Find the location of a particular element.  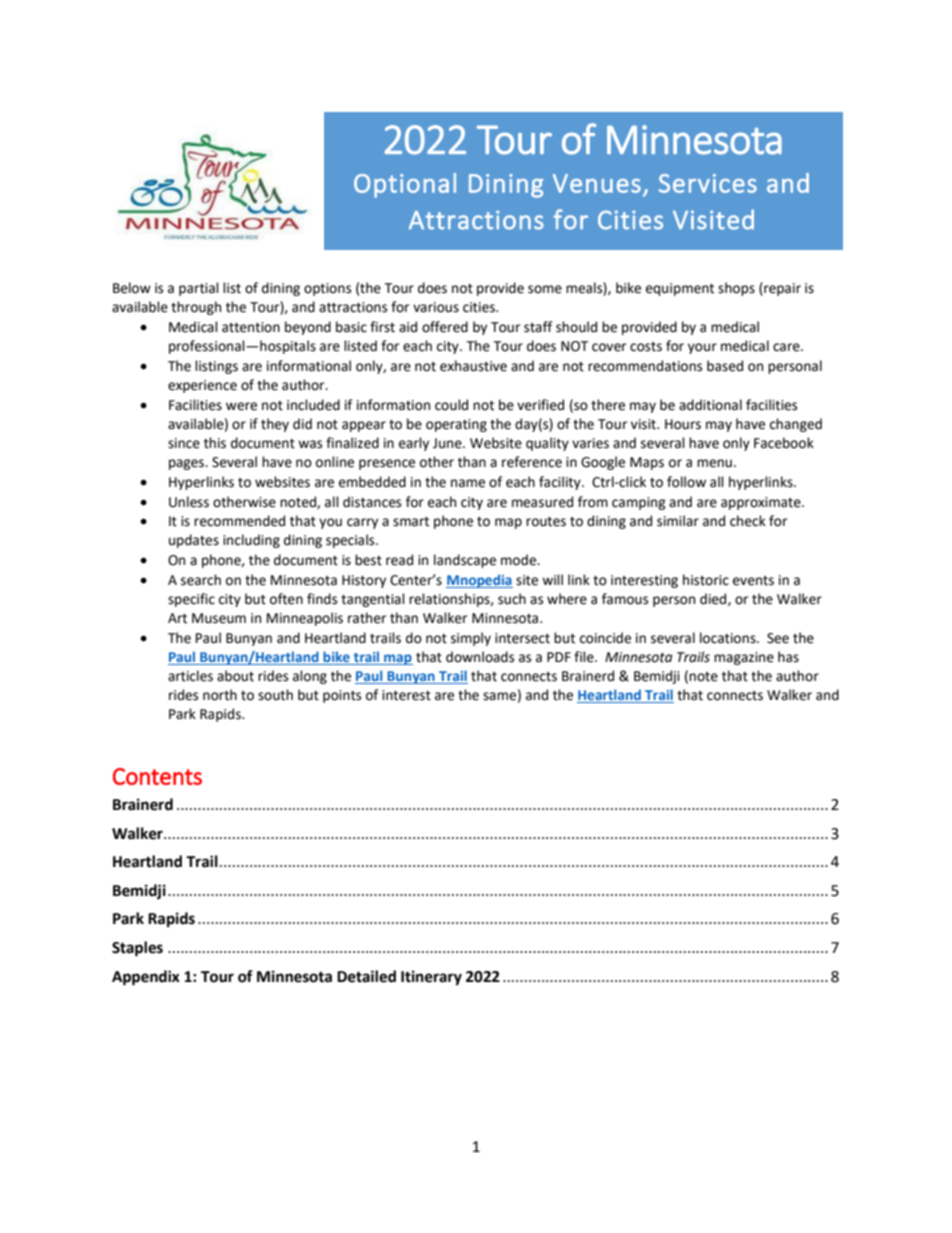

Staples is located at coordinates (137, 949).
